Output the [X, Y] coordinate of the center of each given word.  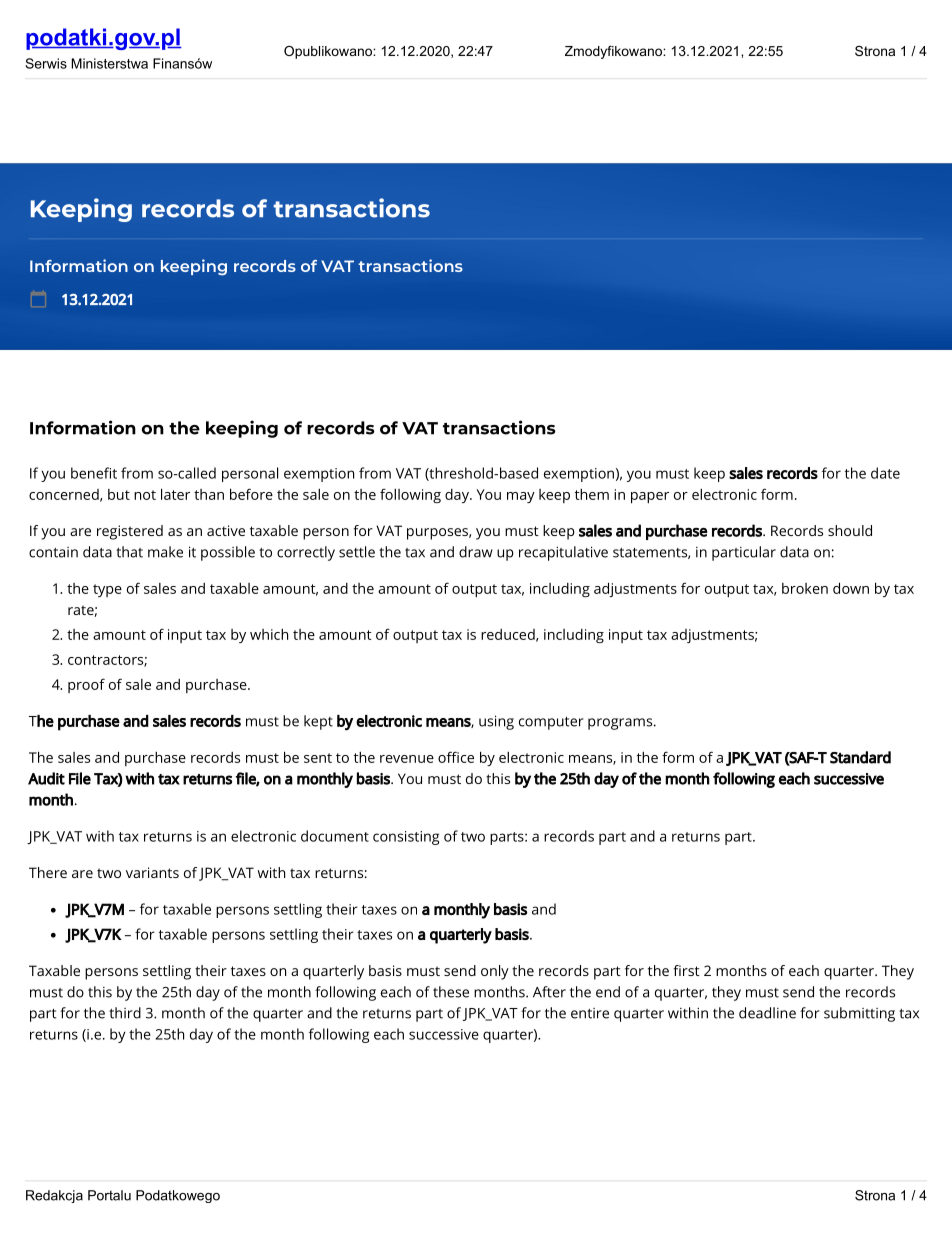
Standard [860, 757]
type [107, 590]
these [451, 992]
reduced [508, 634]
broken [805, 588]
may [521, 497]
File [80, 778]
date [885, 473]
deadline [767, 1013]
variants [152, 872]
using [496, 722]
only [495, 972]
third [125, 1013]
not [145, 495]
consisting [406, 838]
